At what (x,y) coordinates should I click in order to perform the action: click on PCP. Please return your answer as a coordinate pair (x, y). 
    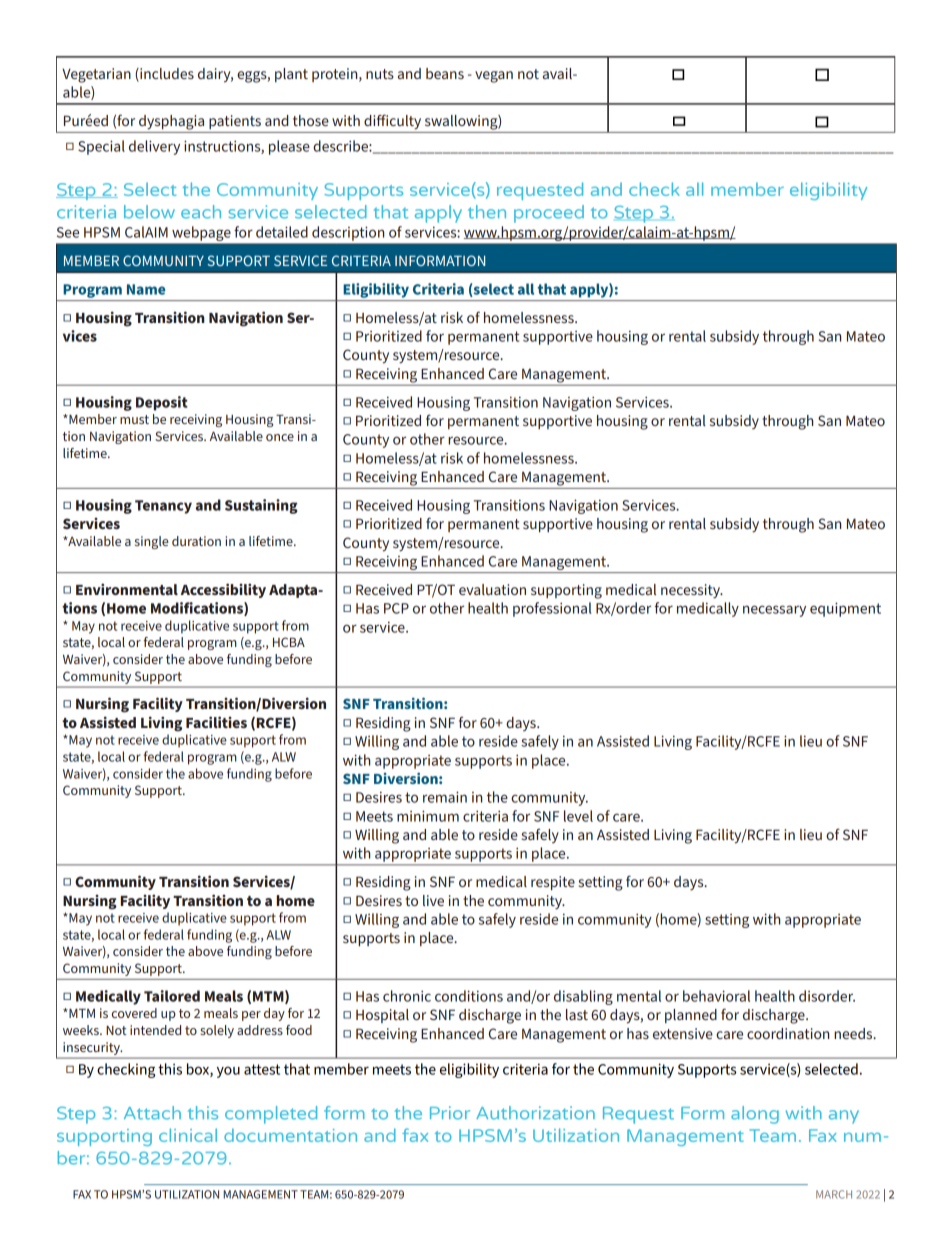
    Looking at the image, I should click on (396, 608).
